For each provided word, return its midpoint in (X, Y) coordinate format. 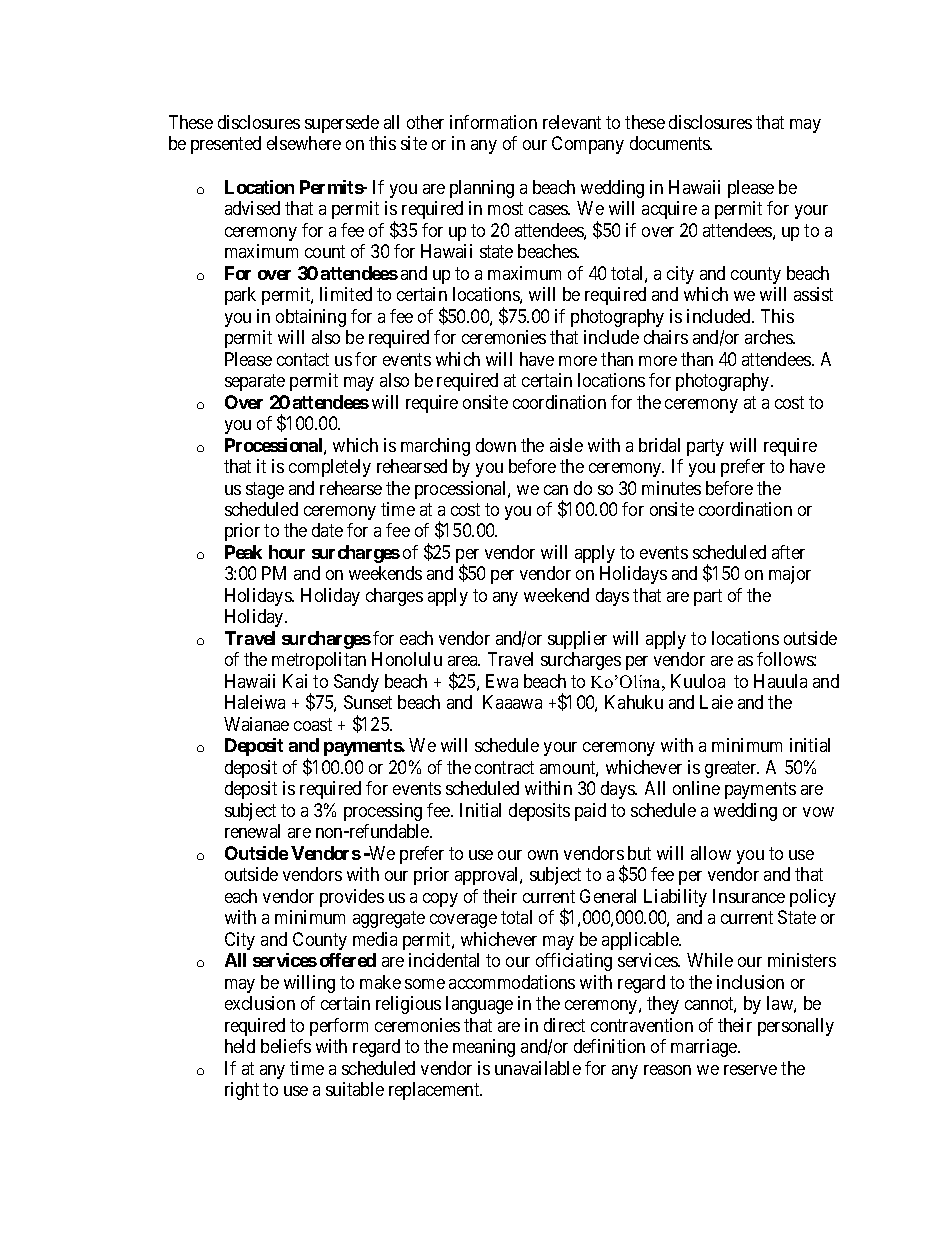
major (790, 575)
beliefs (286, 1046)
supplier (577, 640)
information (493, 122)
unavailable (538, 1068)
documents (671, 143)
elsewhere (304, 143)
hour (287, 552)
